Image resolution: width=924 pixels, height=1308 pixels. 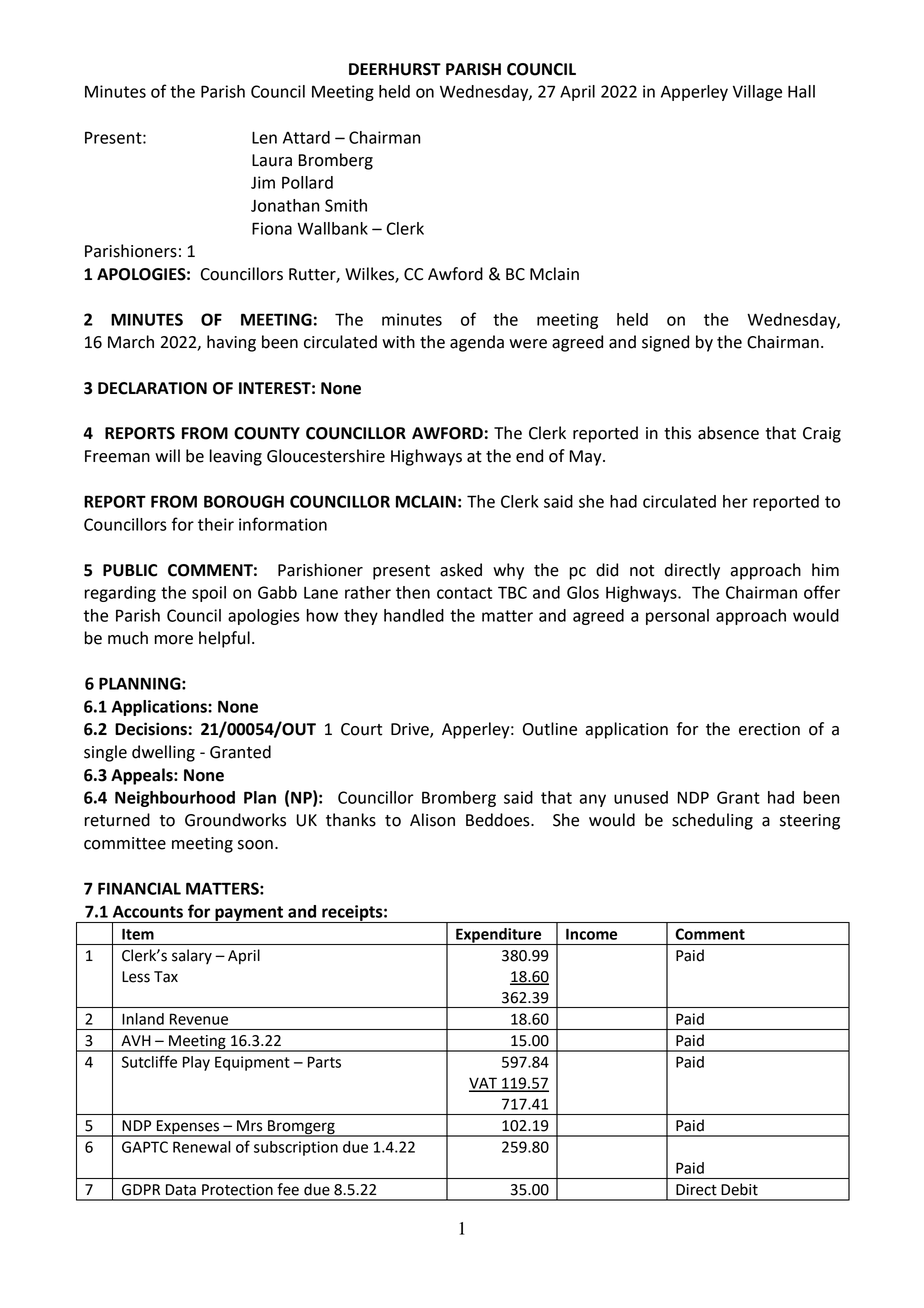 What do you see at coordinates (757, 93) in the screenshot?
I see `Village` at bounding box center [757, 93].
